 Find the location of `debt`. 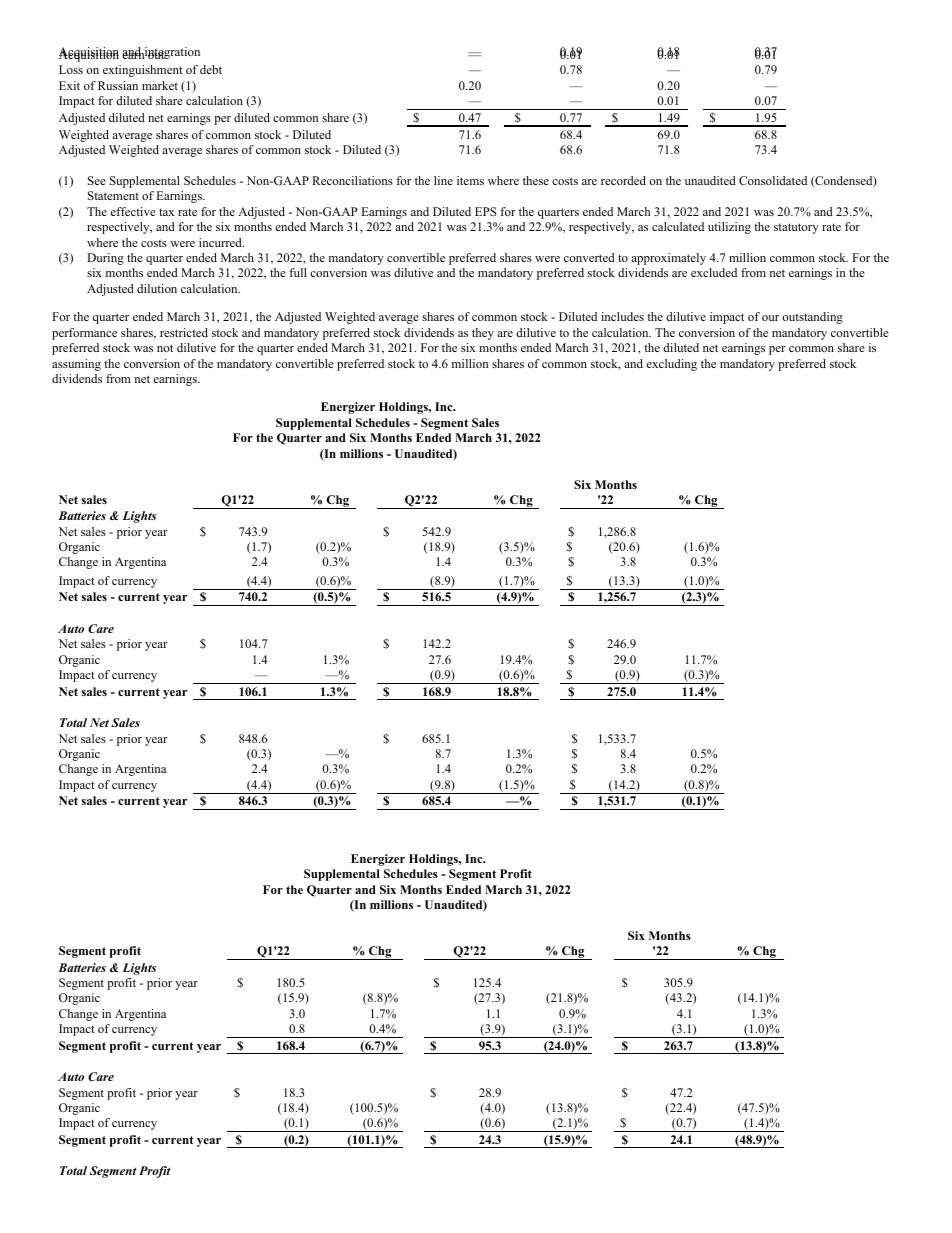

debt is located at coordinates (211, 69).
